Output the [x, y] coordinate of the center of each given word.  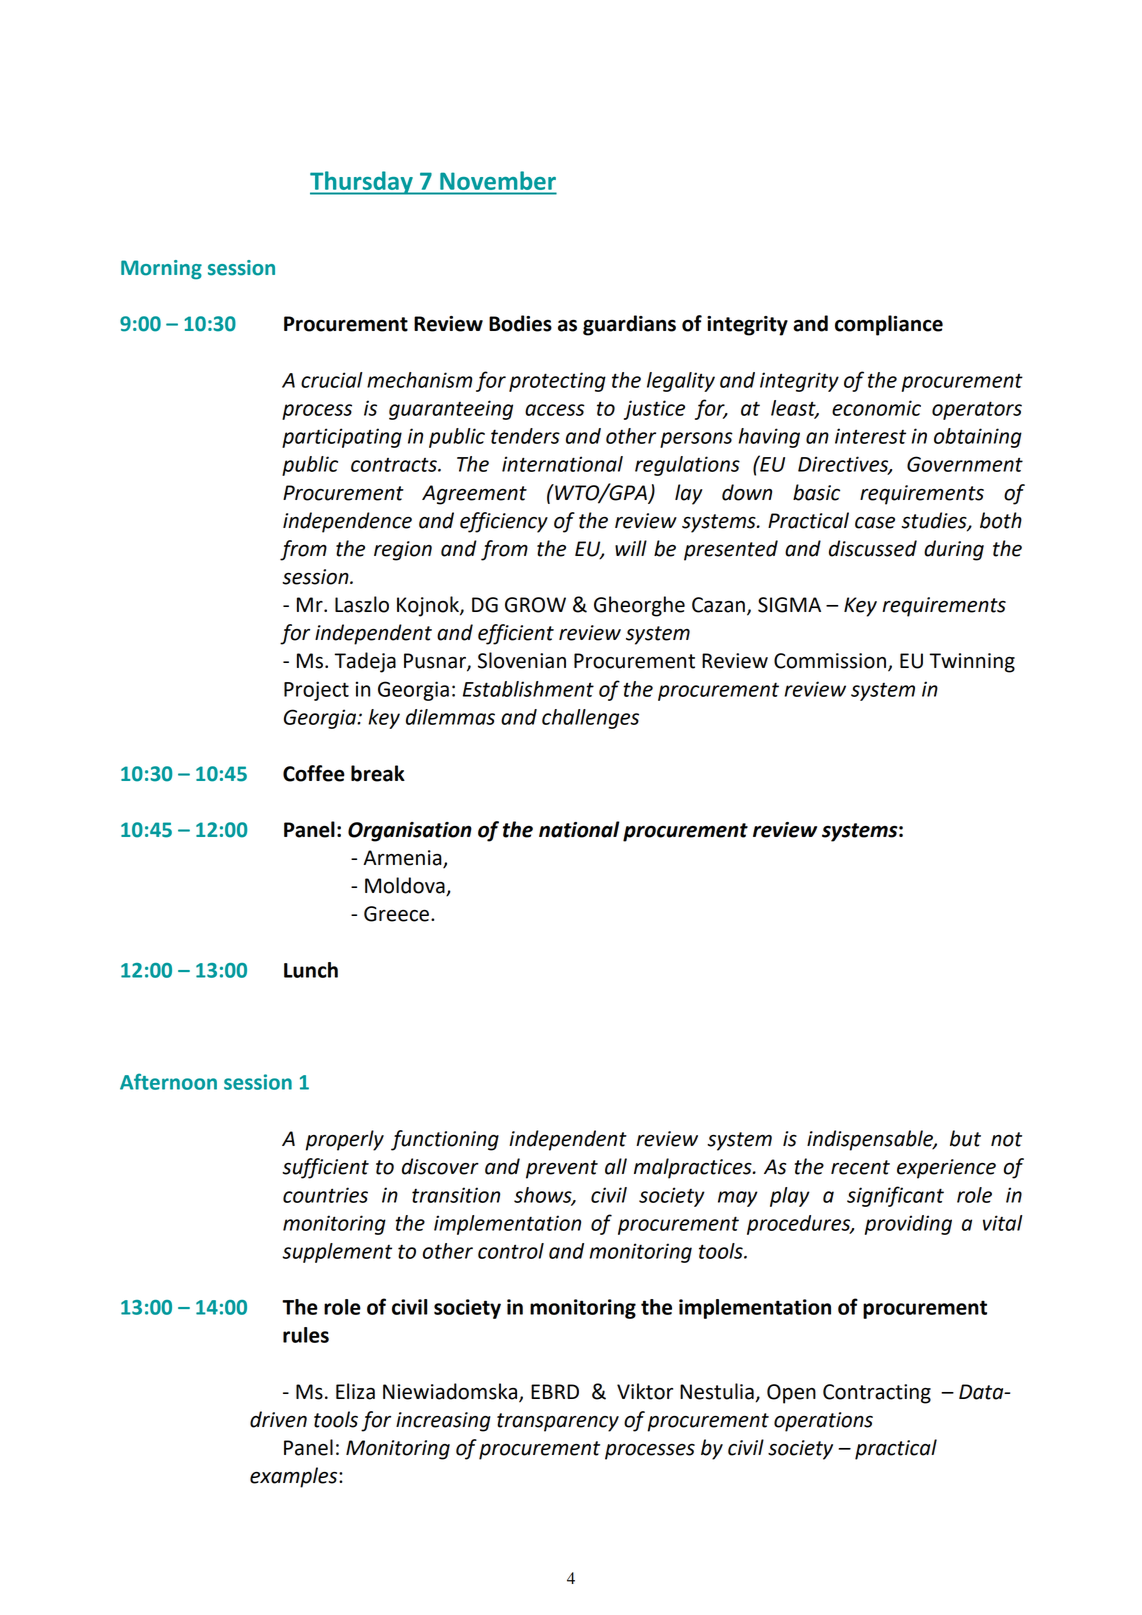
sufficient [325, 1168]
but [965, 1138]
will [631, 548]
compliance [889, 325]
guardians [629, 325]
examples [295, 1477]
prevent [562, 1169]
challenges [590, 719]
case [875, 522]
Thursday [362, 183]
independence [347, 522]
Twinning [972, 663]
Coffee [314, 773]
